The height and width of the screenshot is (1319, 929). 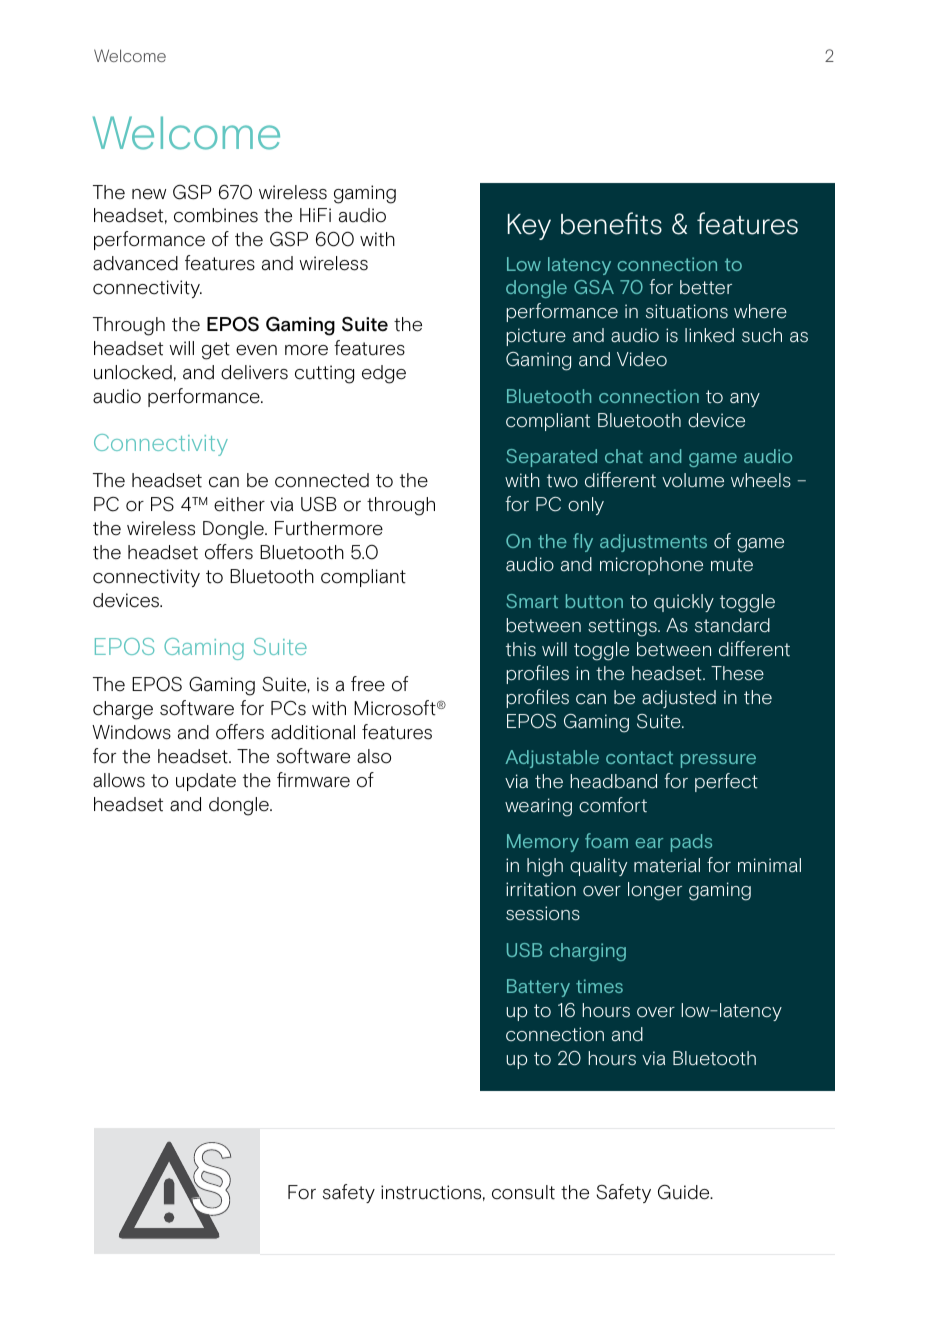 What do you see at coordinates (123, 710) in the screenshot?
I see `charge` at bounding box center [123, 710].
